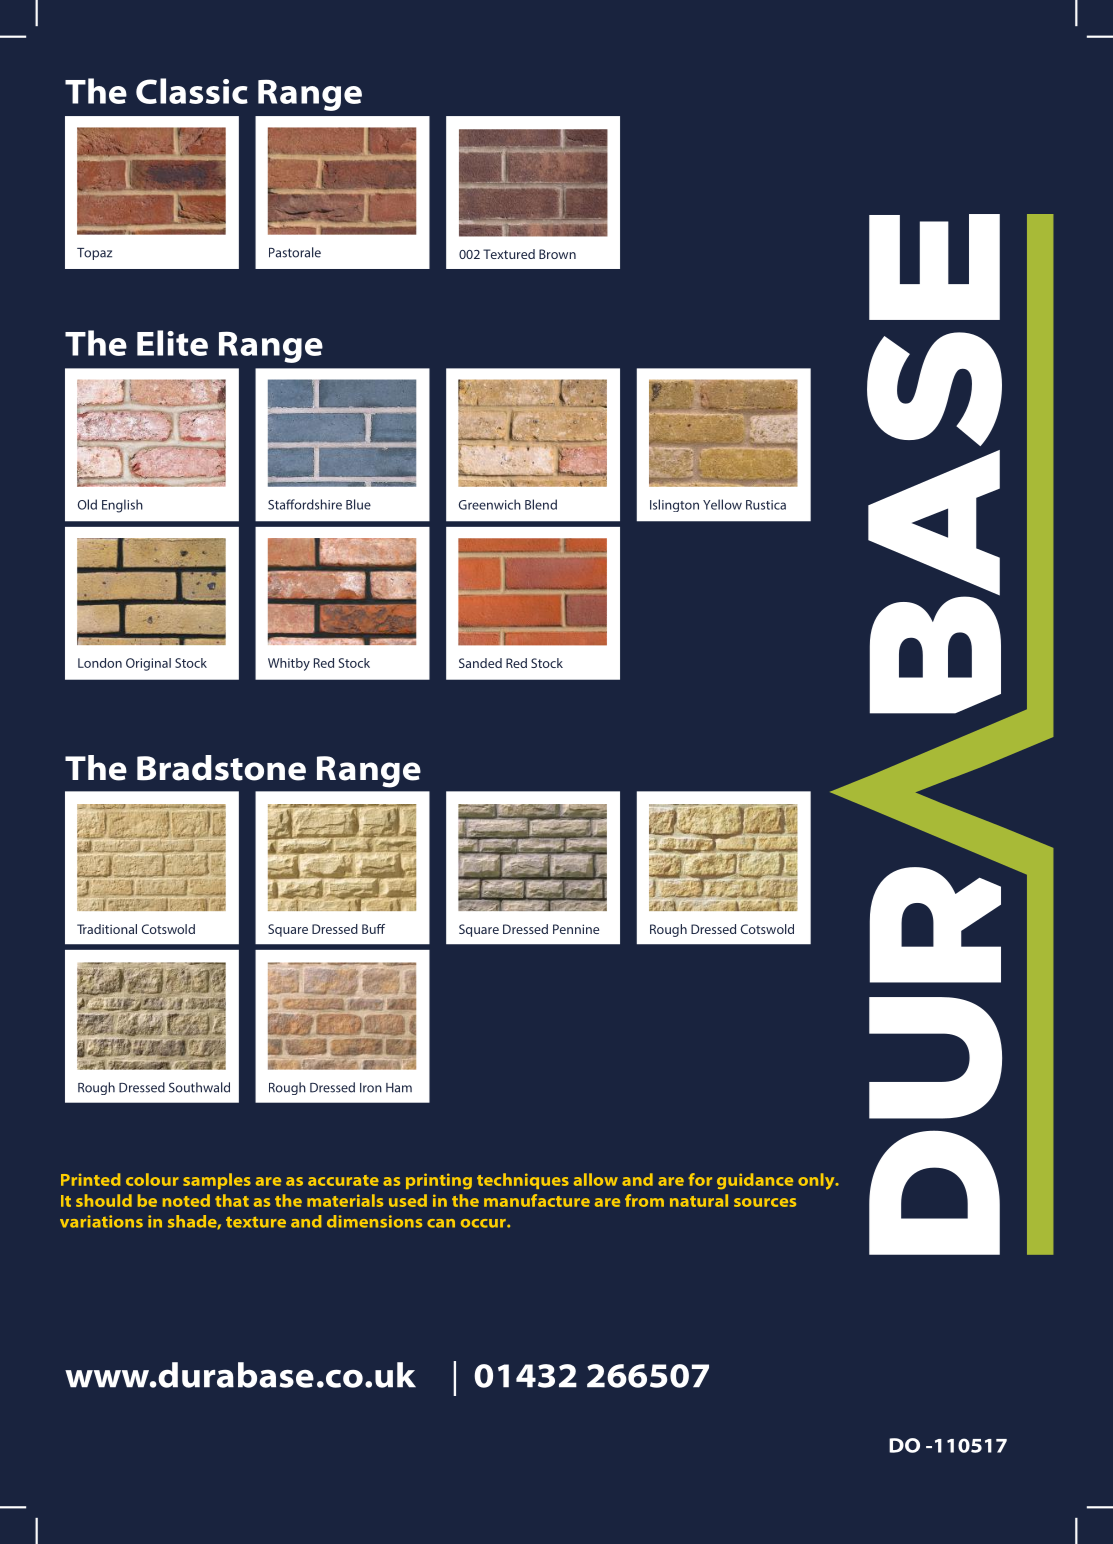 The height and width of the page is (1544, 1113). Describe the element at coordinates (722, 504) in the page. I see `Yellow` at that location.
